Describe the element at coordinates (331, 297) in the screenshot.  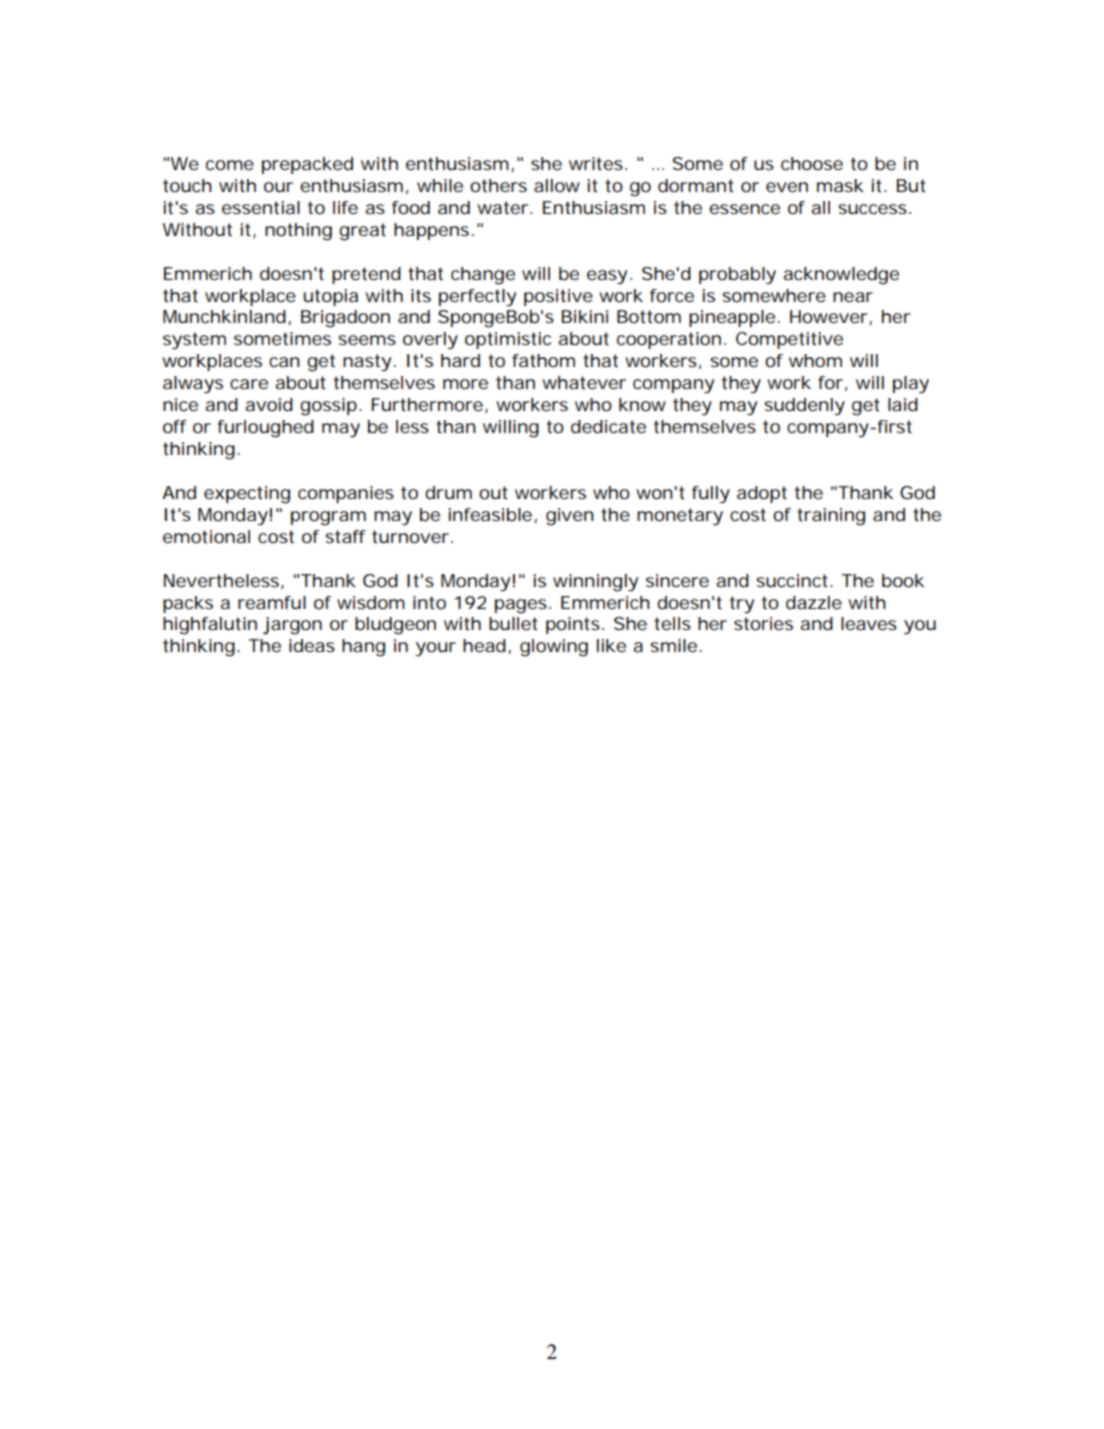
I see `utopia` at that location.
